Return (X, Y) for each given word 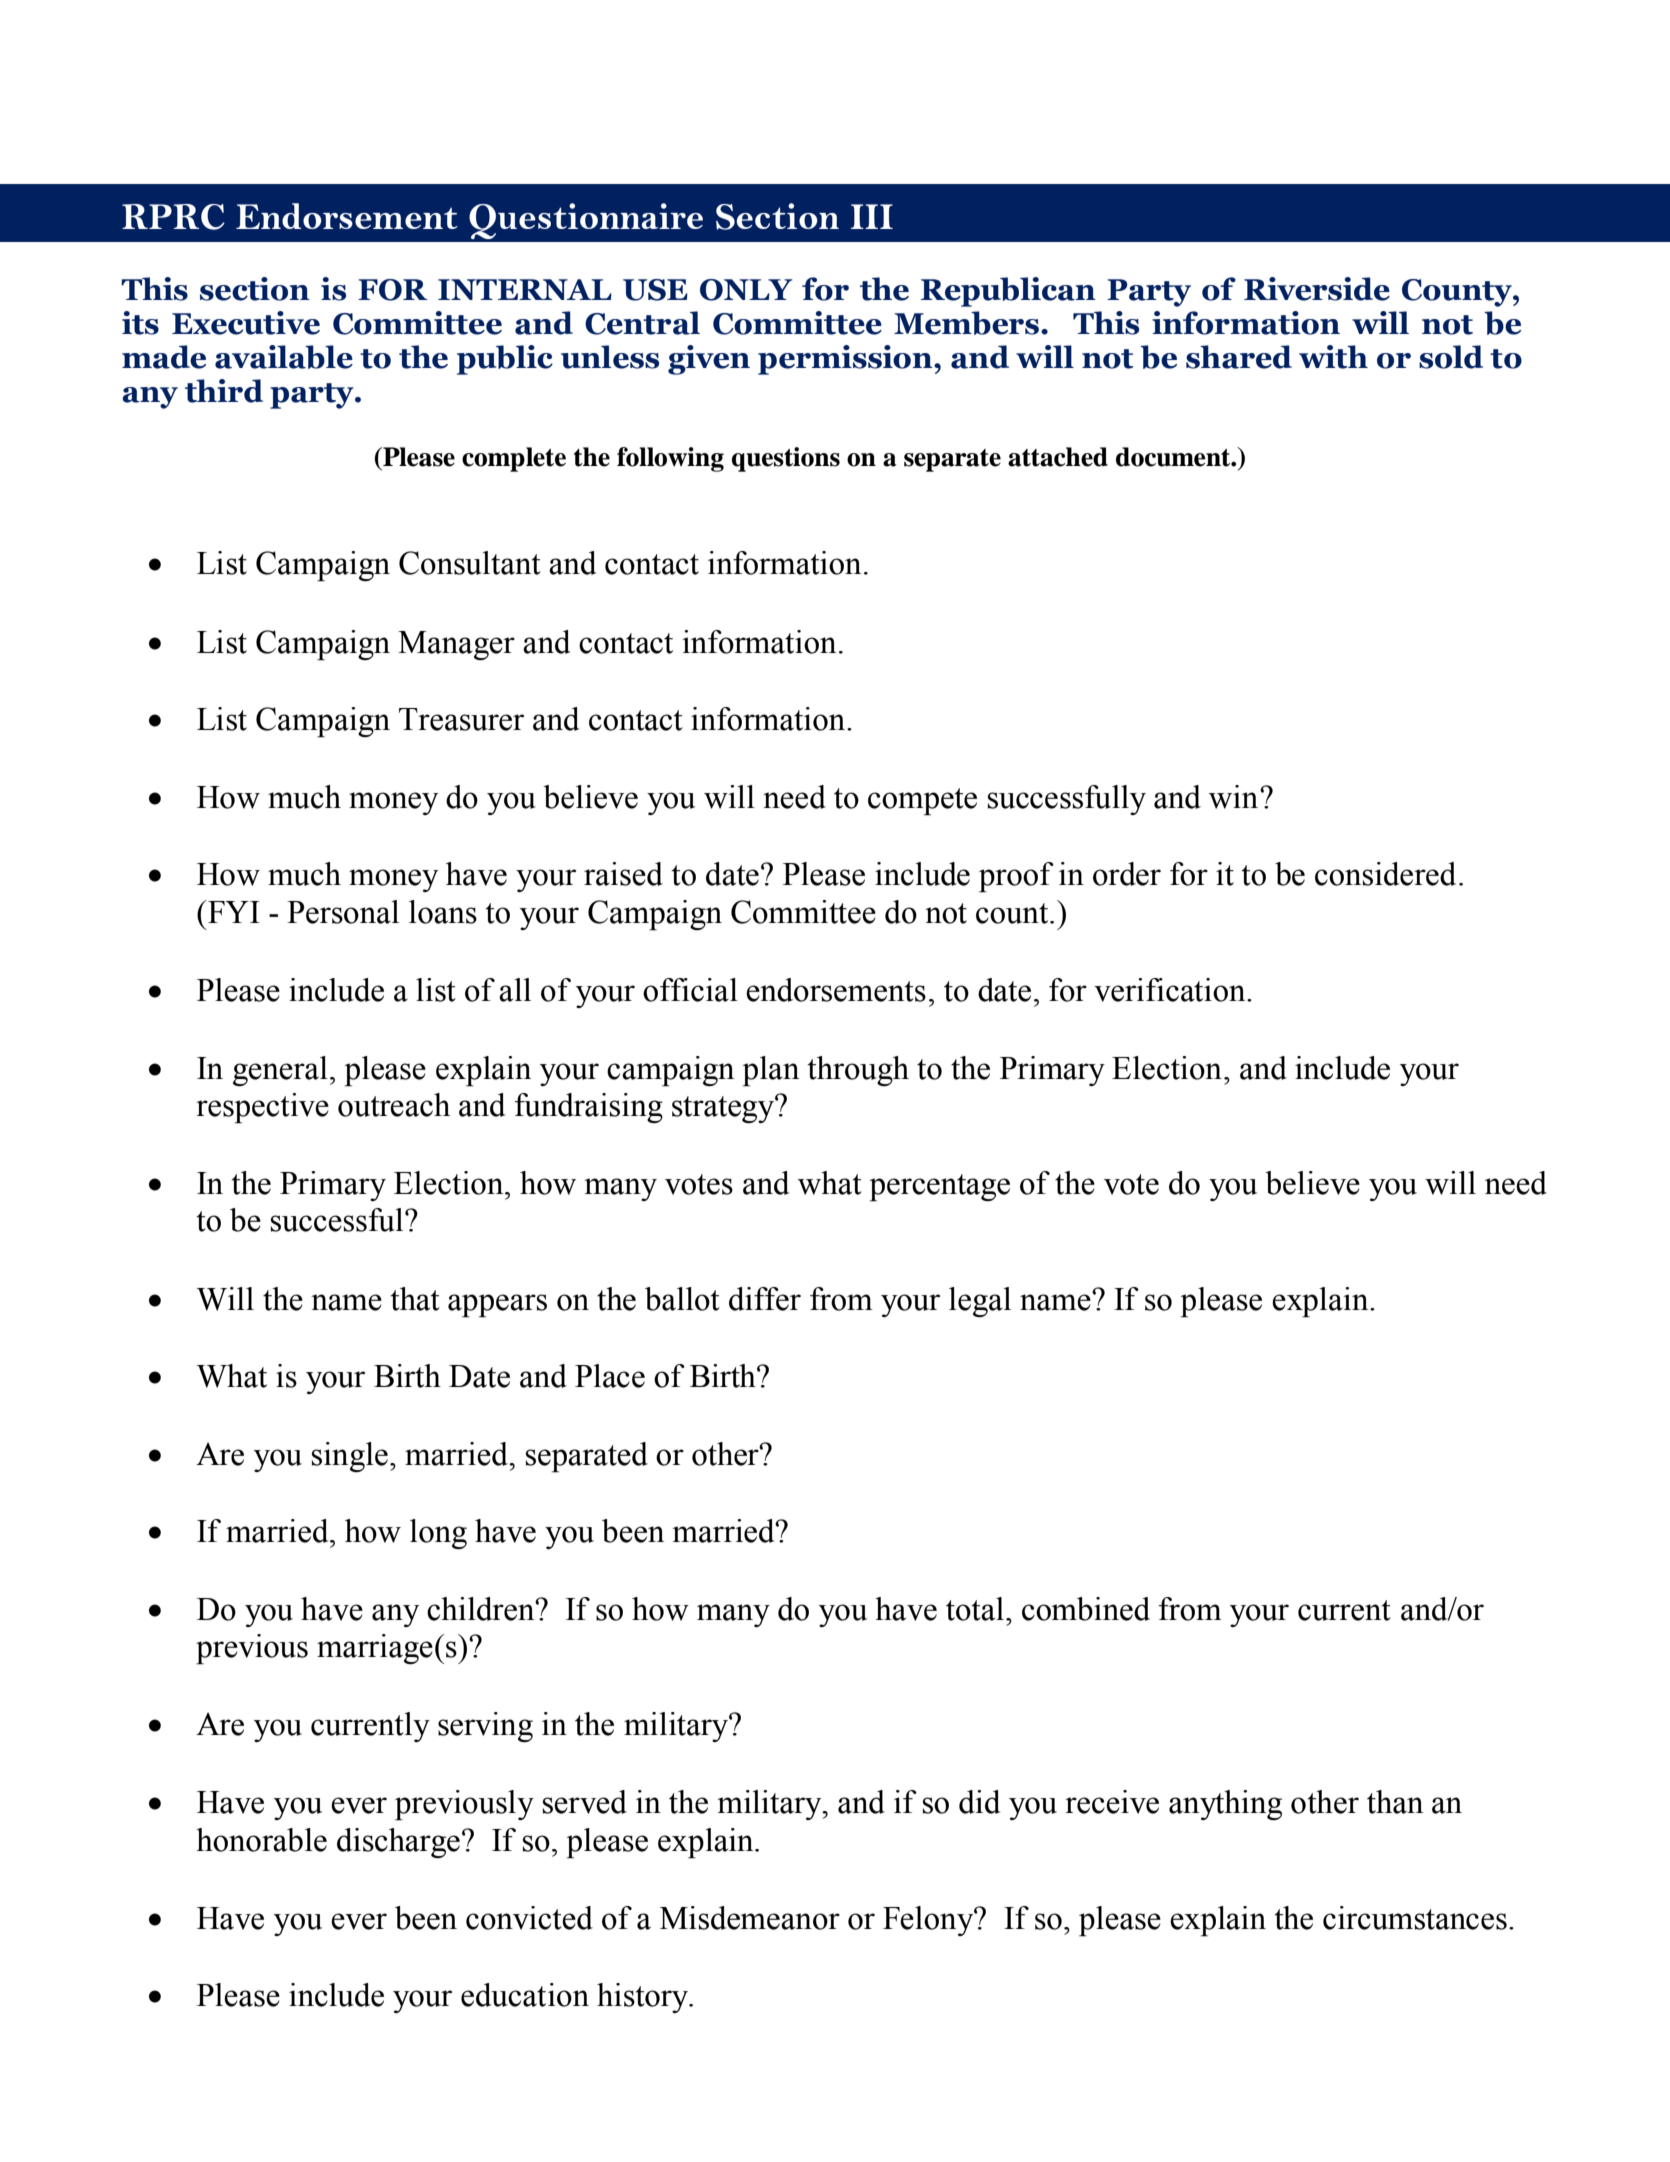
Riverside (1317, 289)
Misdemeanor (750, 1918)
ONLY (746, 290)
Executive (246, 323)
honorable (261, 1840)
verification (1171, 990)
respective (262, 1108)
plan (770, 1071)
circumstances (1415, 1918)
